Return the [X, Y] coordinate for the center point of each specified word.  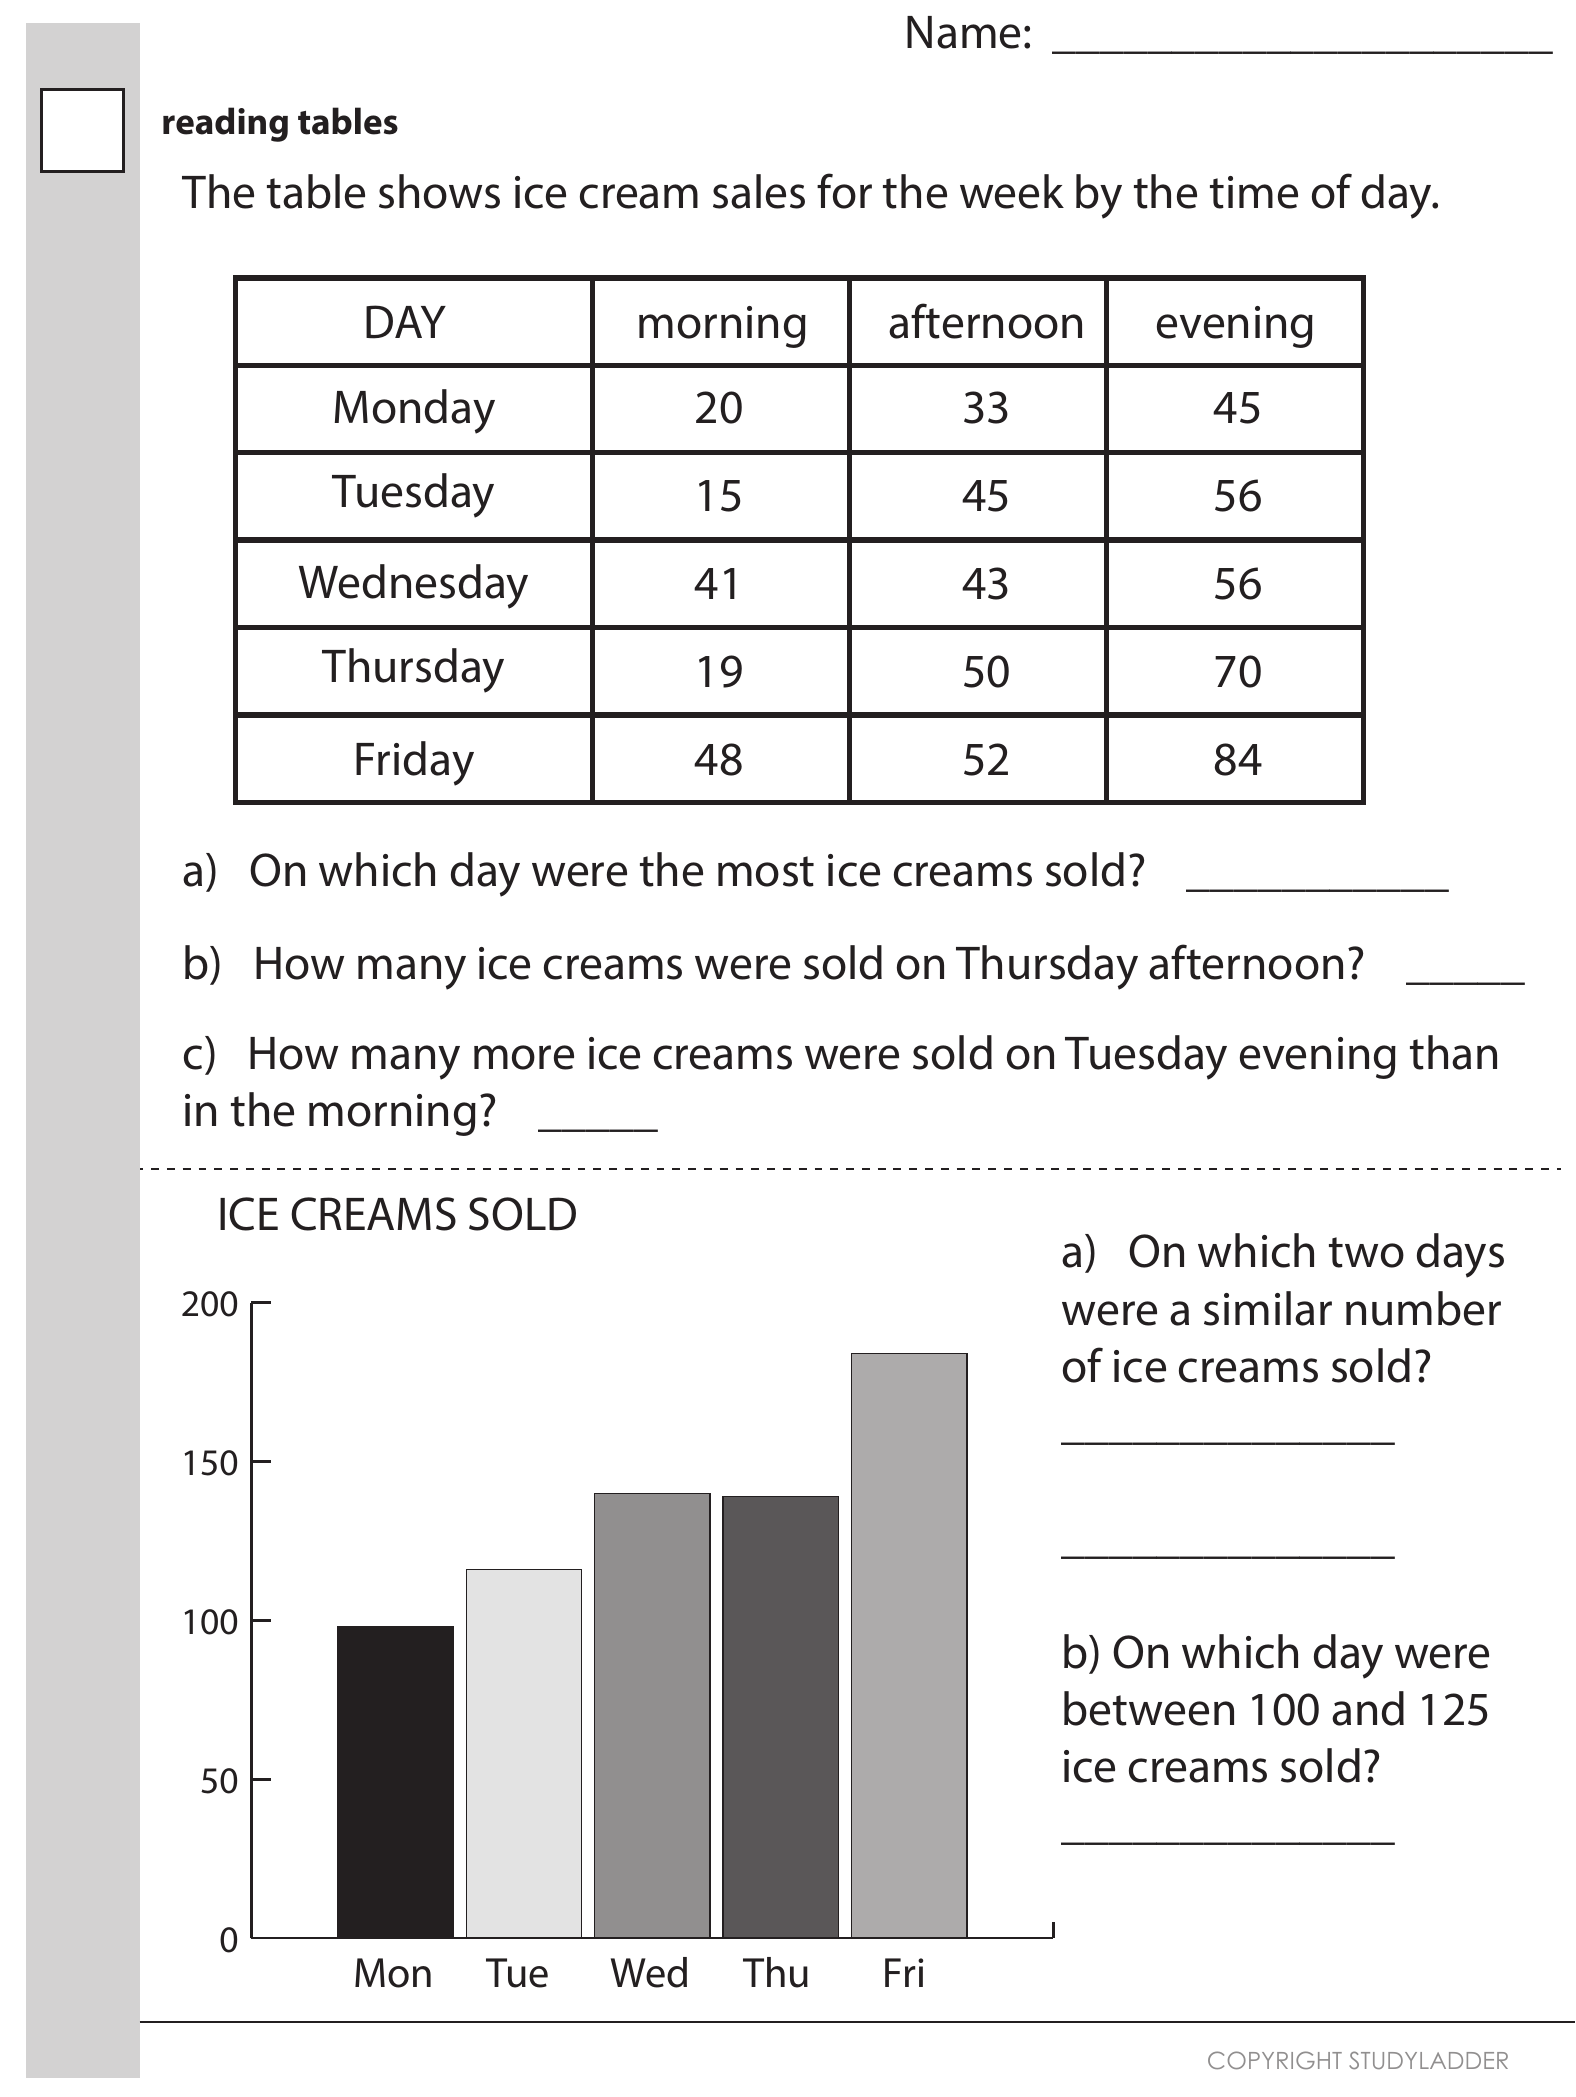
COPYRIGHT [1275, 2060]
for [844, 191]
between [1149, 1708]
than [1453, 1052]
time [1254, 192]
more [524, 1057]
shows [439, 191]
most [766, 871]
